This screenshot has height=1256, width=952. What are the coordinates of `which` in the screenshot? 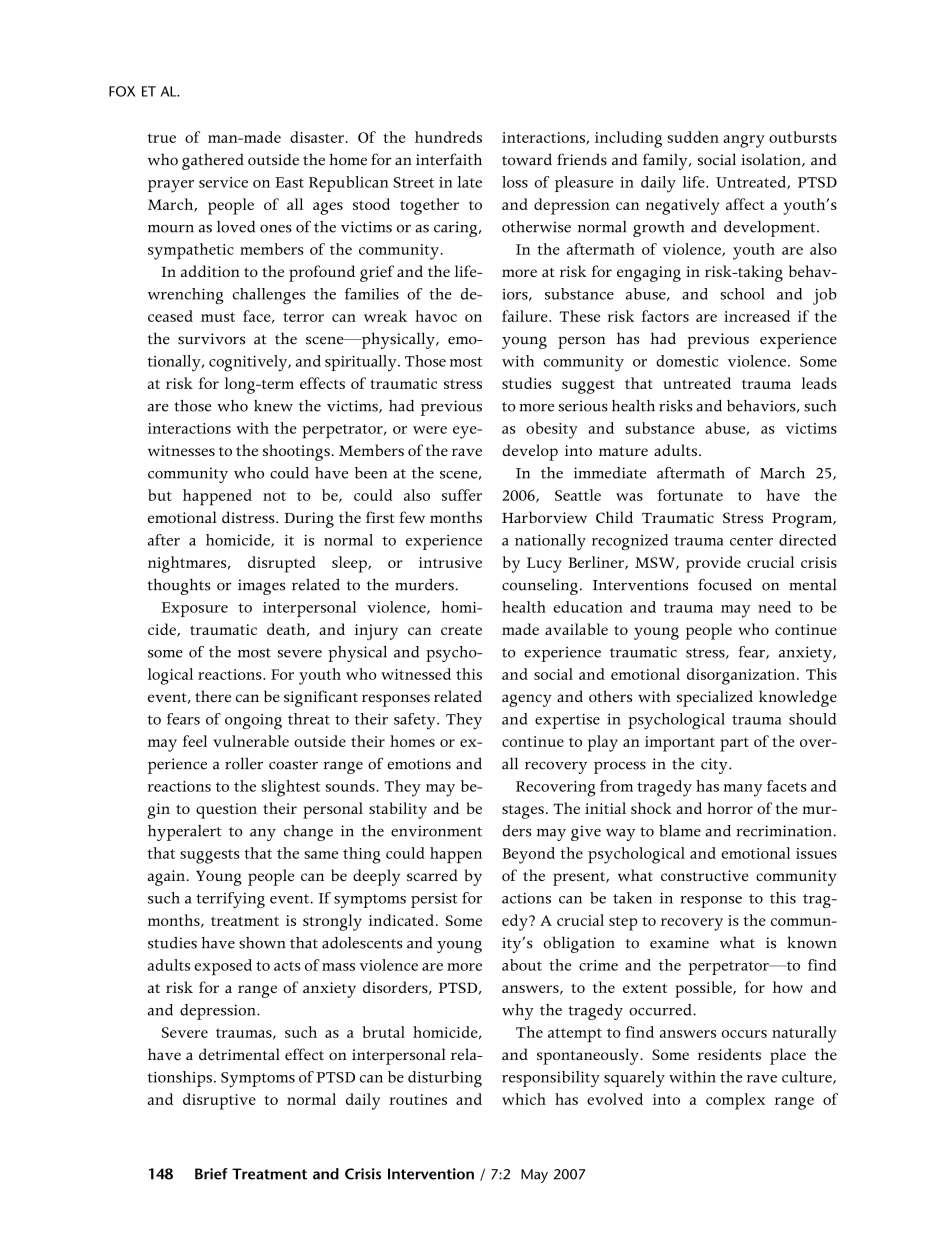 It's located at (524, 1099).
